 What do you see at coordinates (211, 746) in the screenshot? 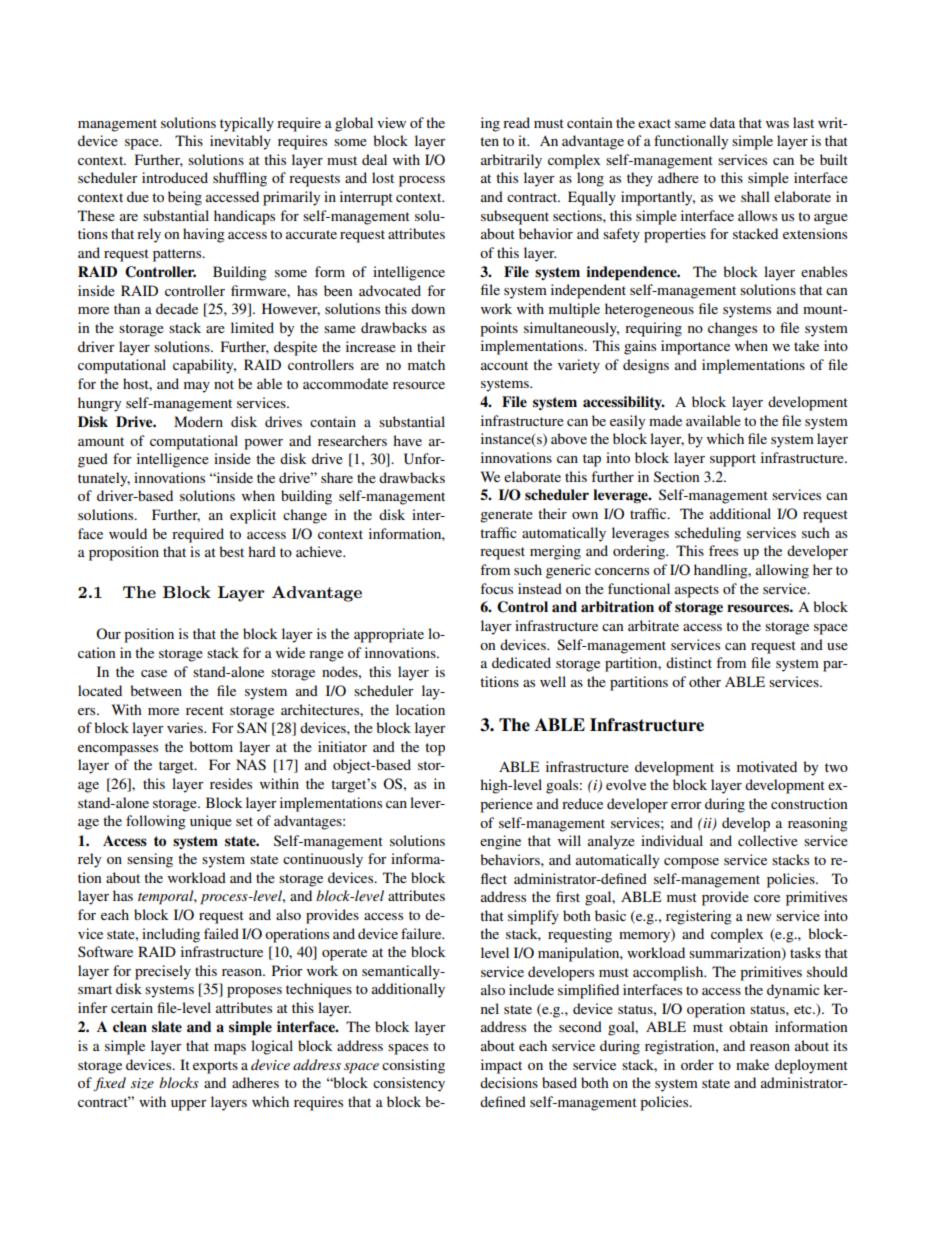
I see `bottom` at bounding box center [211, 746].
